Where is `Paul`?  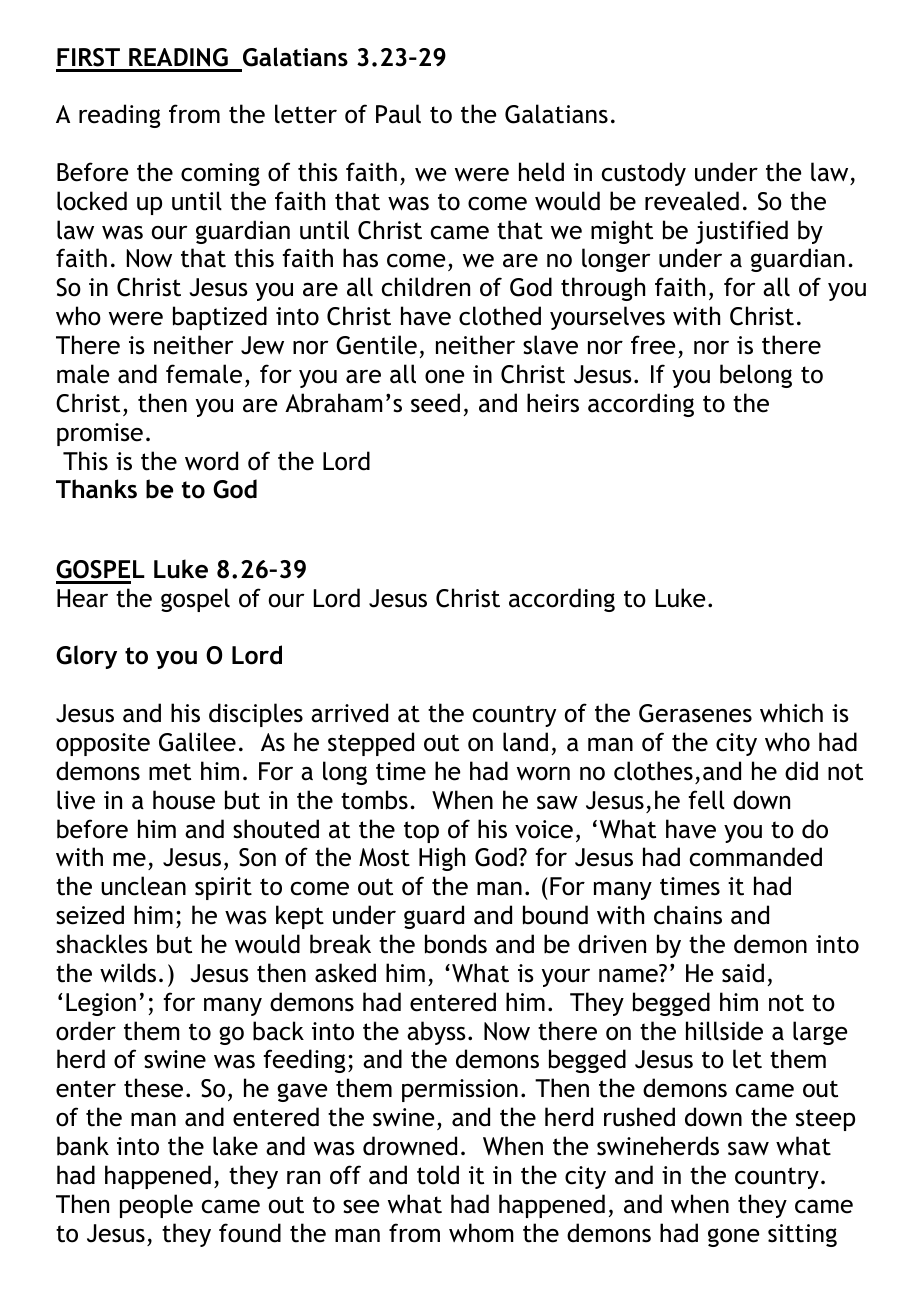
Paul is located at coordinates (398, 114).
